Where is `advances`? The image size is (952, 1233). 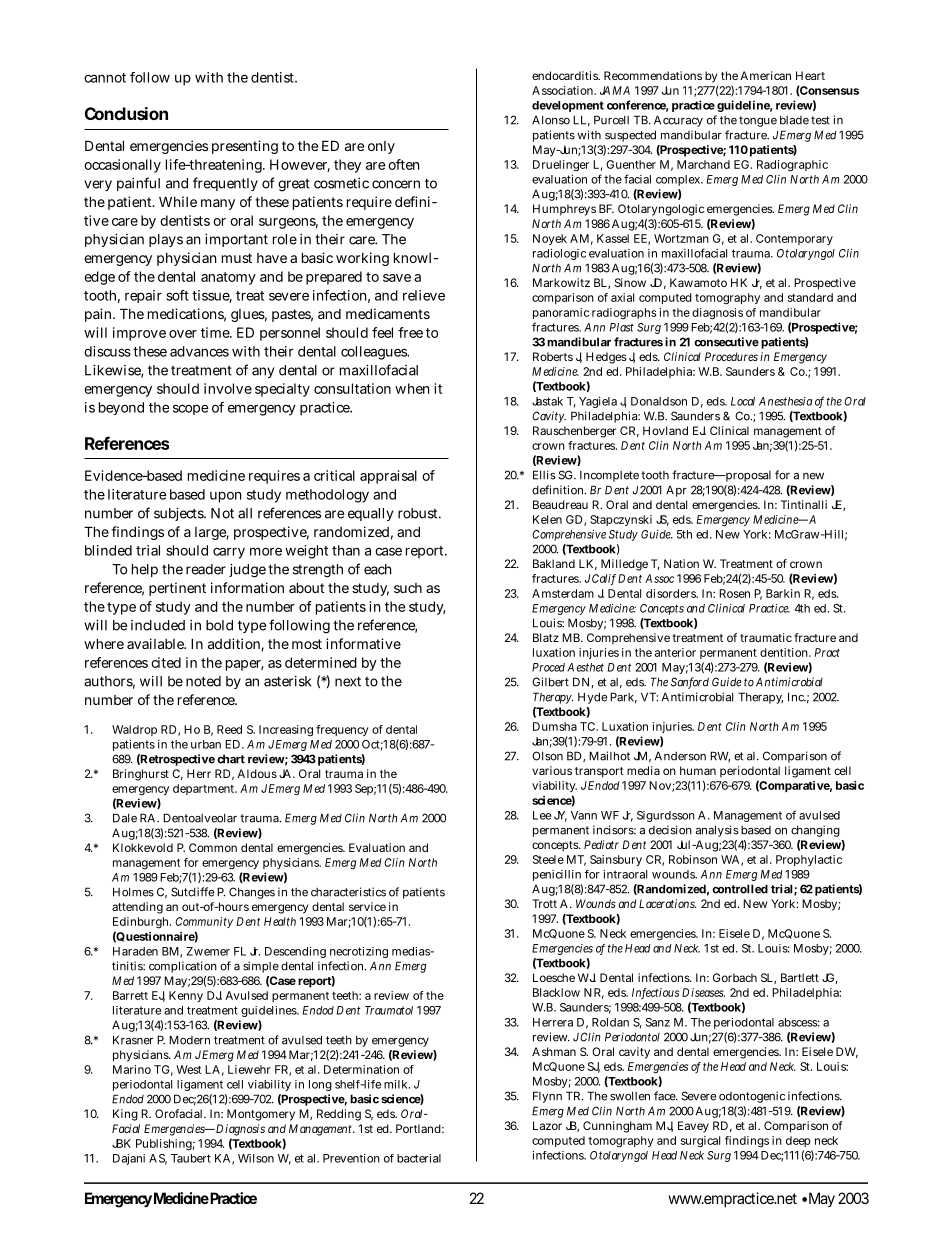
advances is located at coordinates (199, 351).
